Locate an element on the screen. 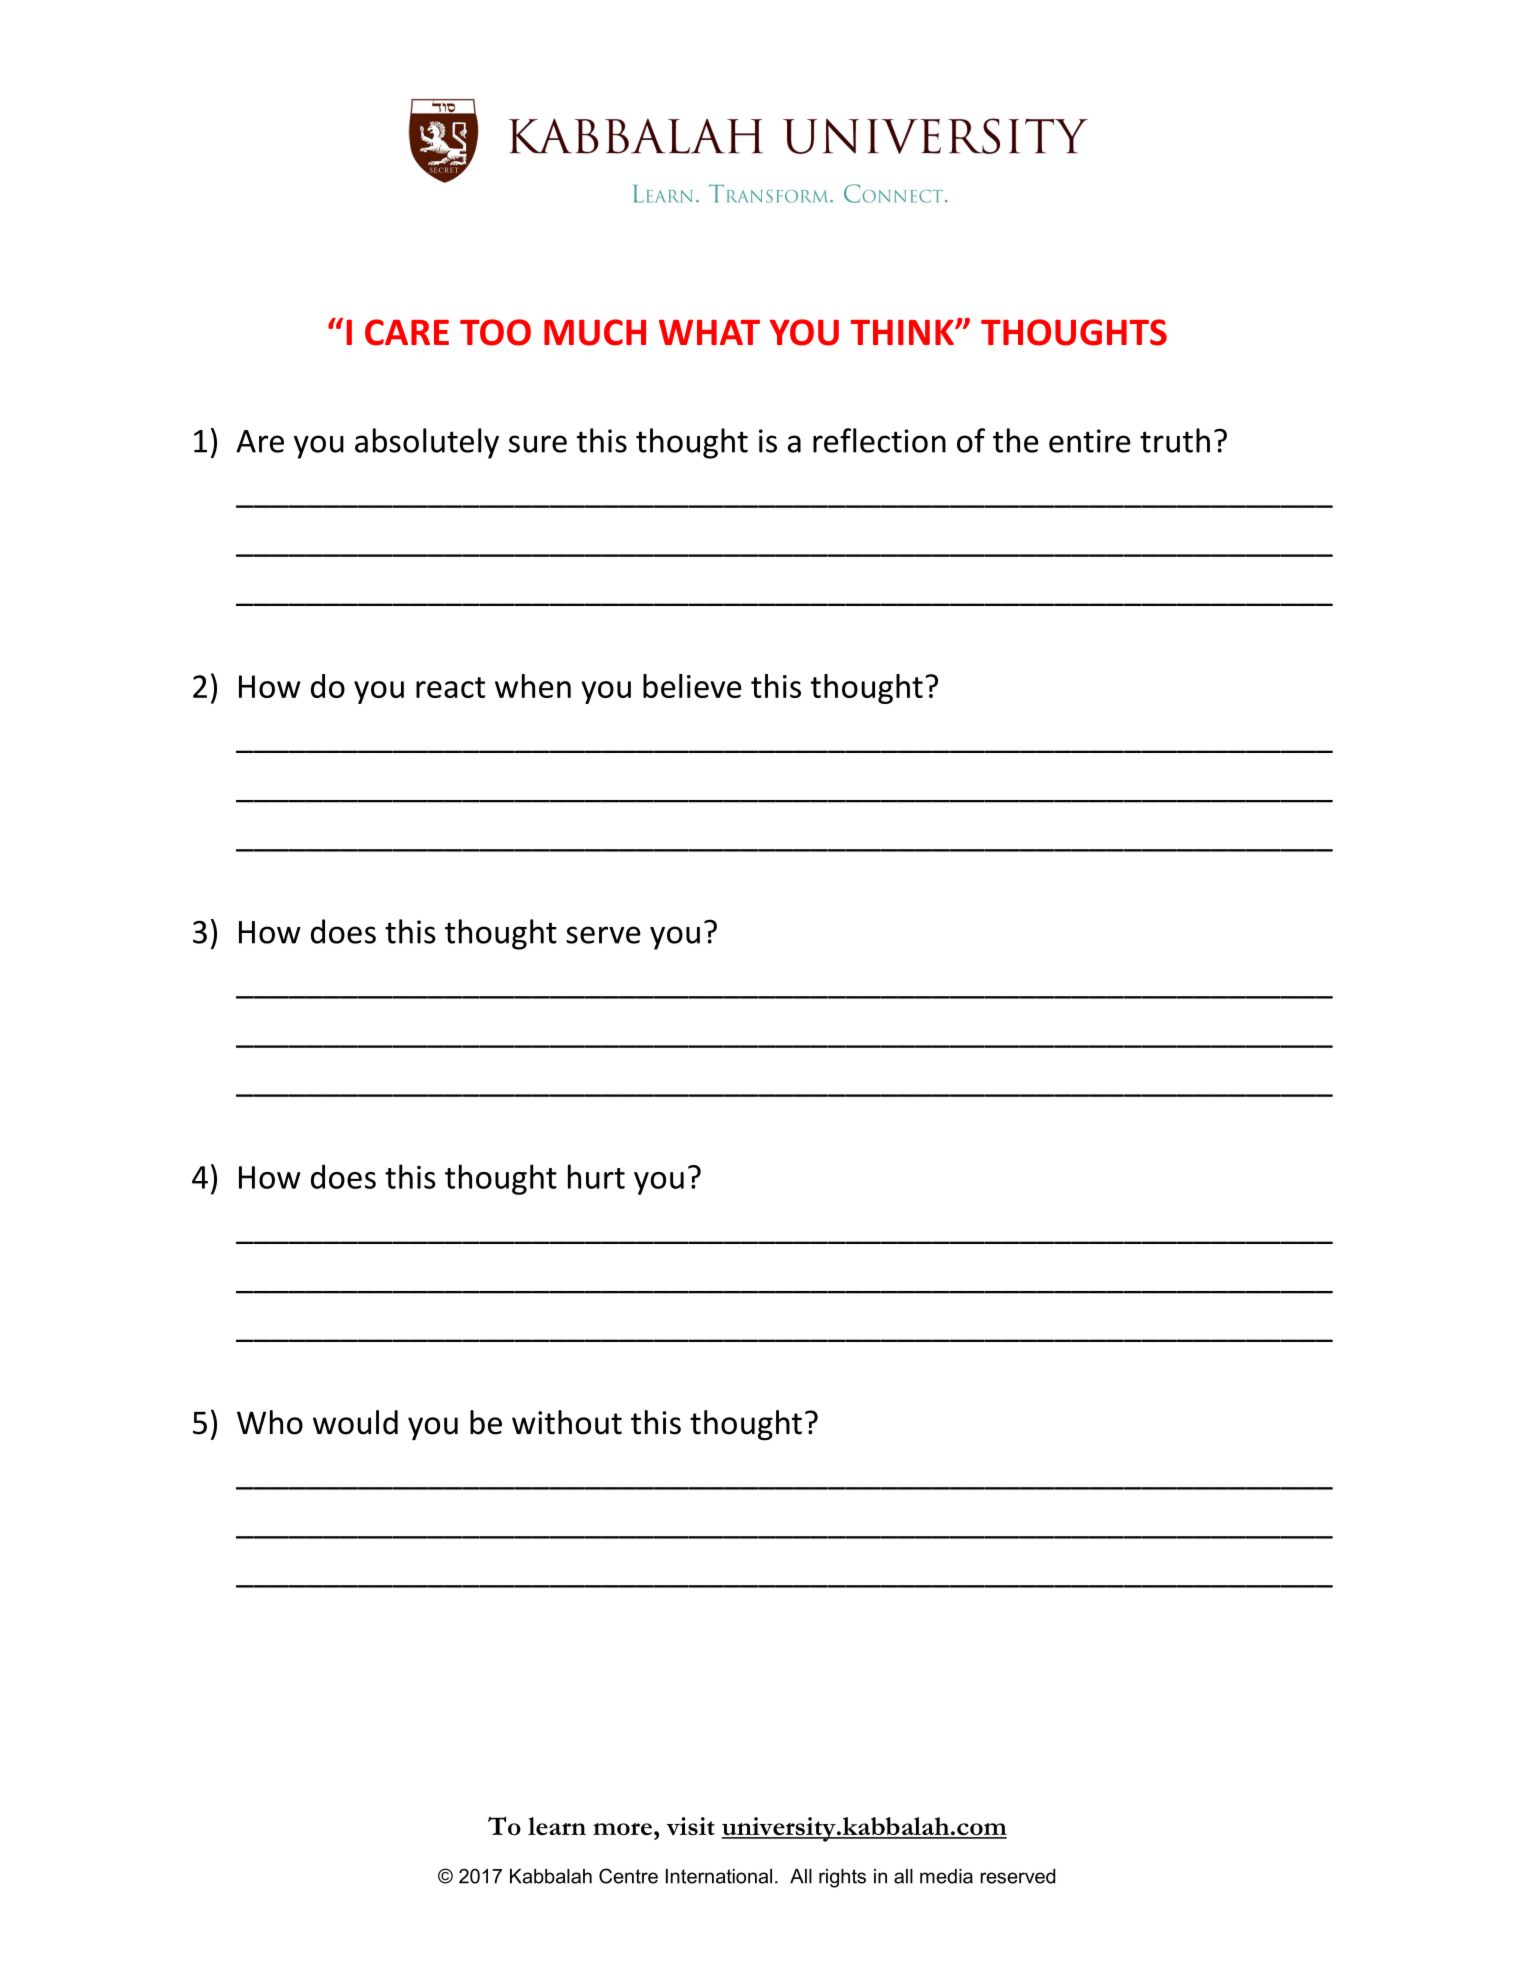  learn is located at coordinates (557, 1826).
